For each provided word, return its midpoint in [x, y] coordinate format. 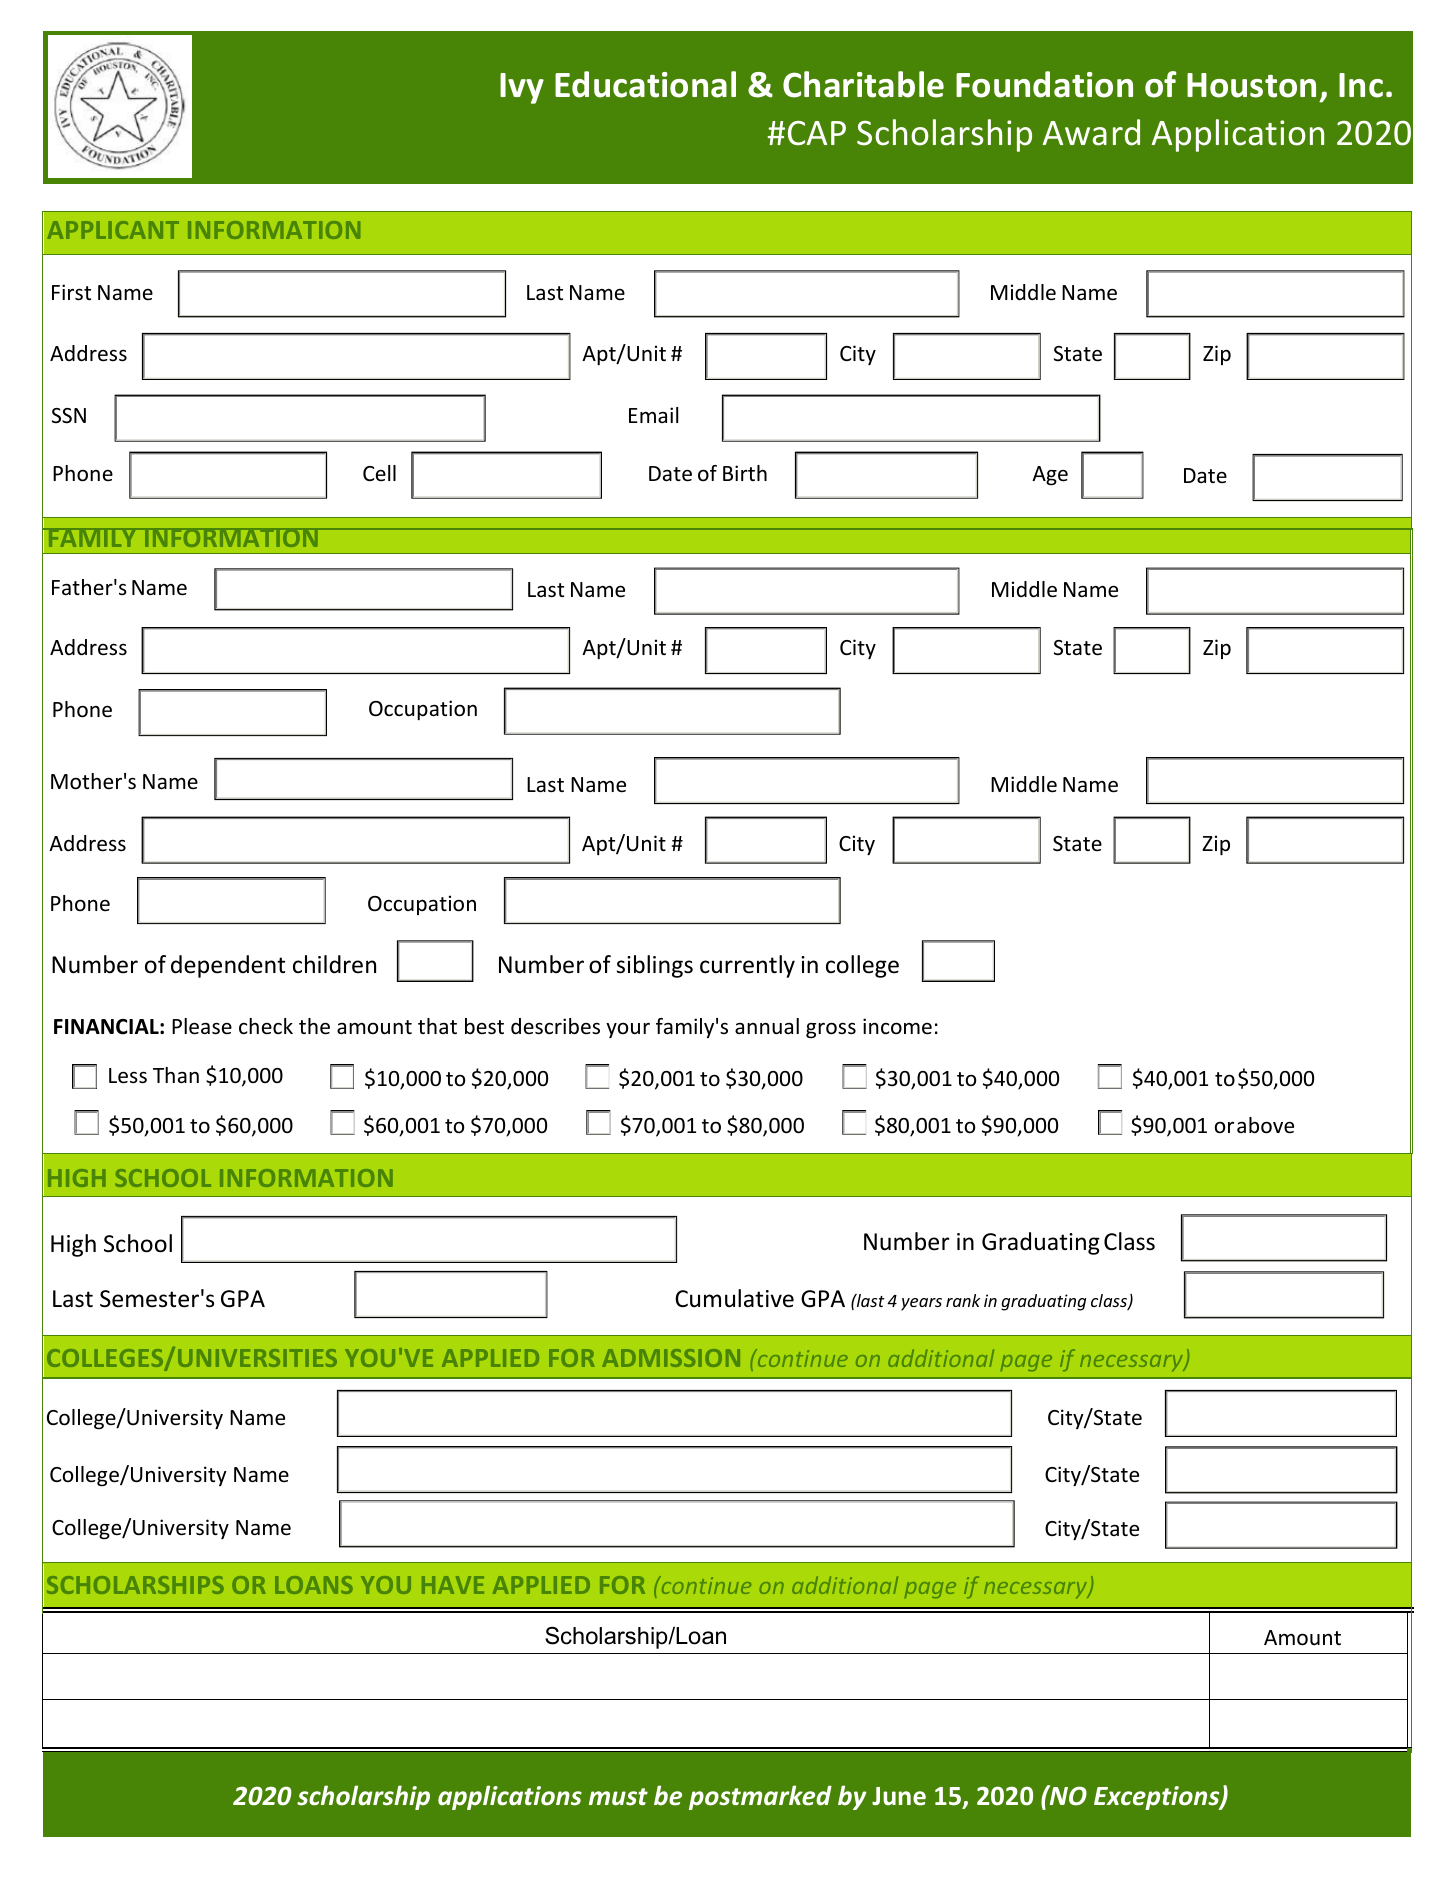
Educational [645, 84]
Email [653, 415]
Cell [379, 473]
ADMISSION [671, 1358]
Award [1091, 132]
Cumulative [734, 1298]
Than [176, 1075]
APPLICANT [113, 230]
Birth [745, 473]
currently [747, 966]
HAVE [453, 1585]
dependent [228, 966]
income [897, 1026]
